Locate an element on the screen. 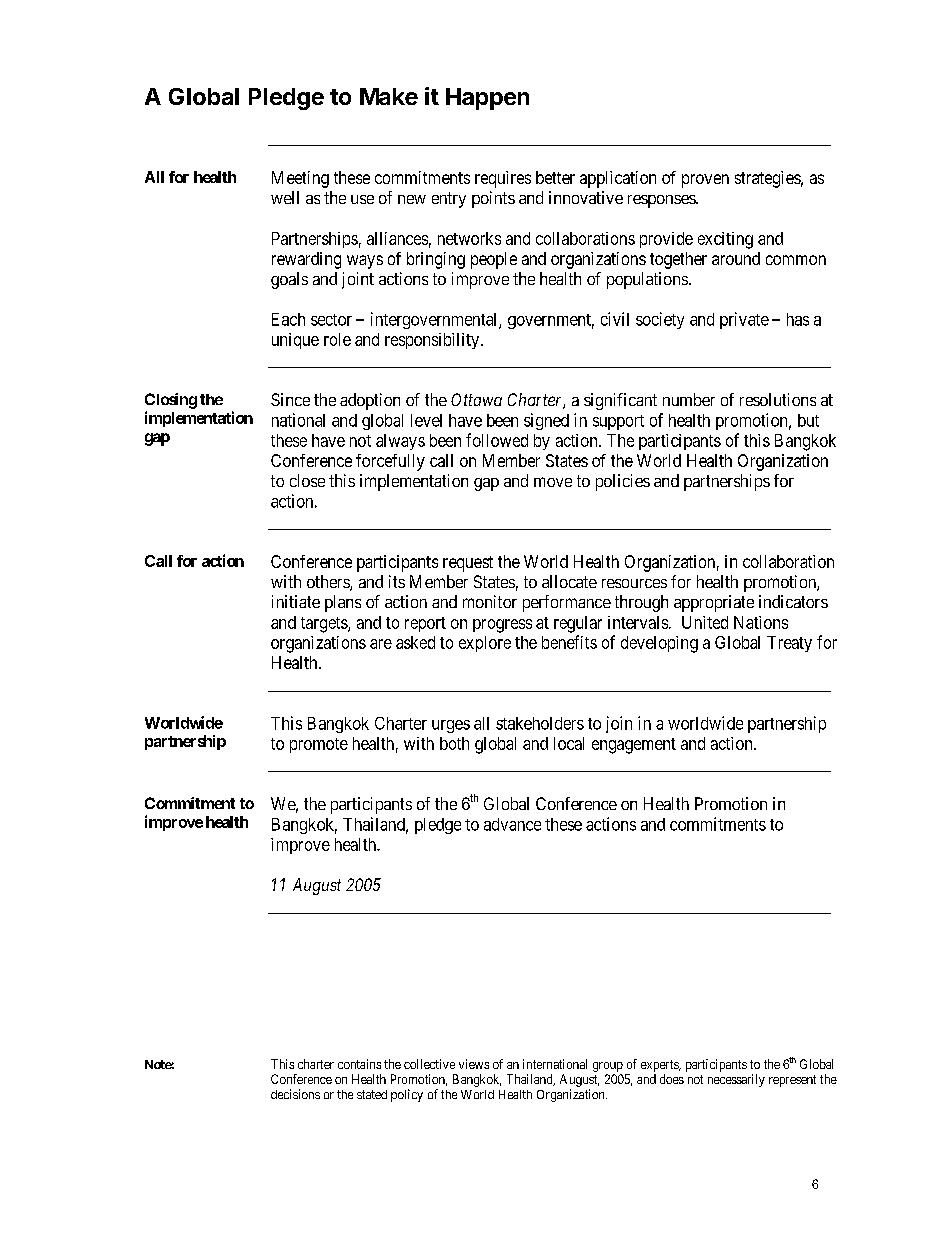 Image resolution: width=952 pixels, height=1233 pixels. decisions is located at coordinates (295, 1094).
